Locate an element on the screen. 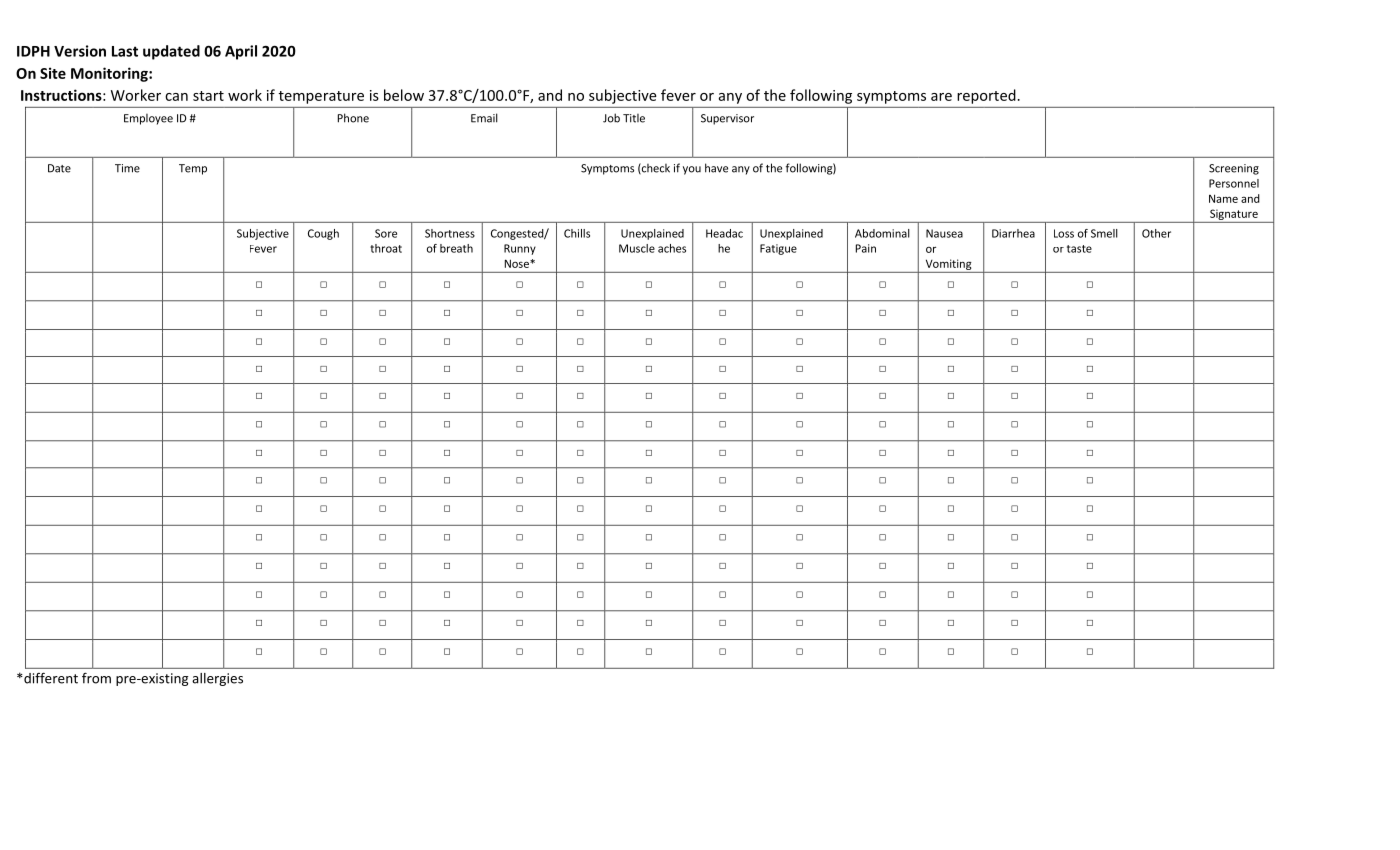 The width and height of the screenshot is (1400, 850). different is located at coordinates (50, 678).
